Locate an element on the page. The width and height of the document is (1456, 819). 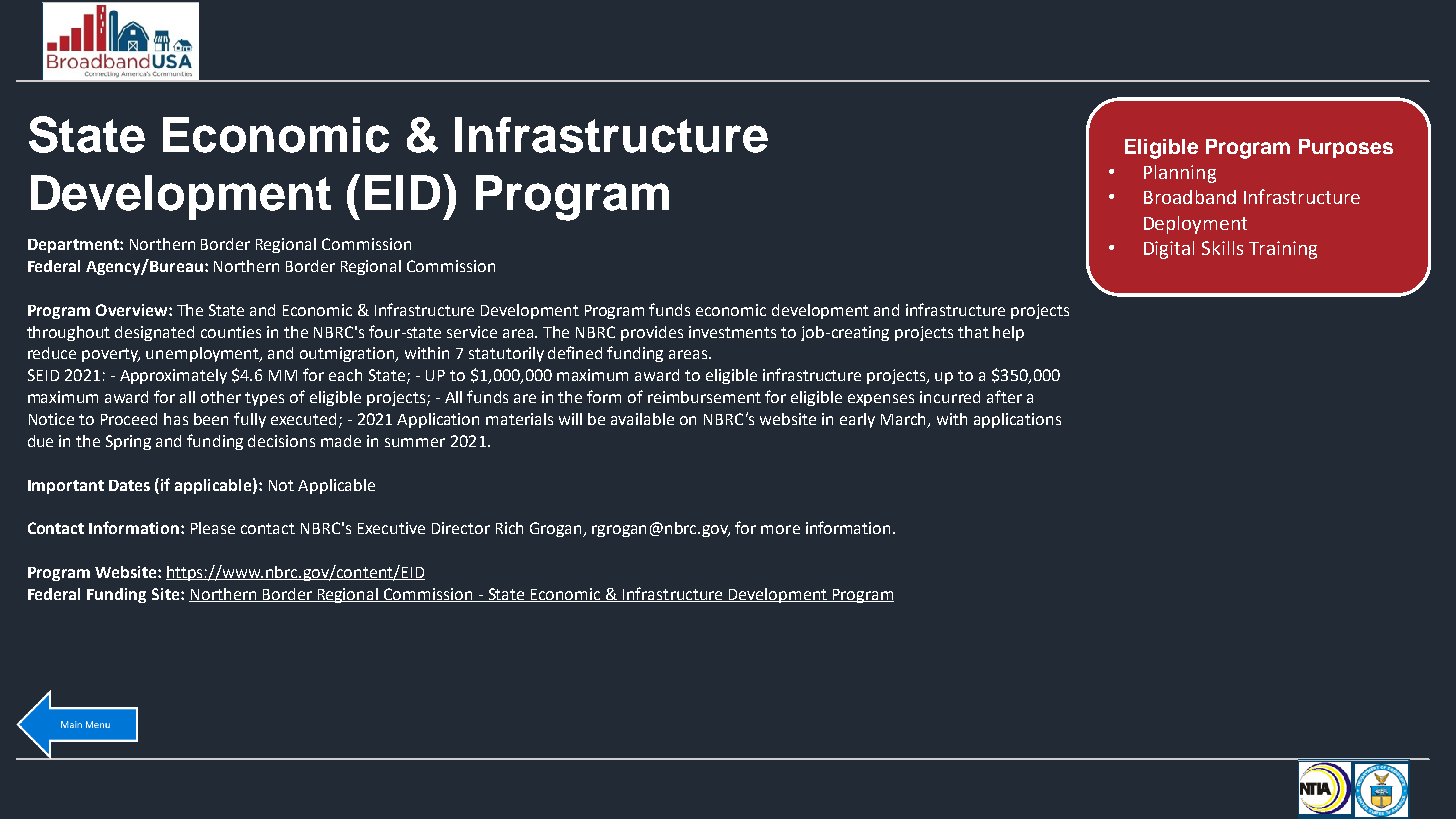
Purposes is located at coordinates (1346, 148).
